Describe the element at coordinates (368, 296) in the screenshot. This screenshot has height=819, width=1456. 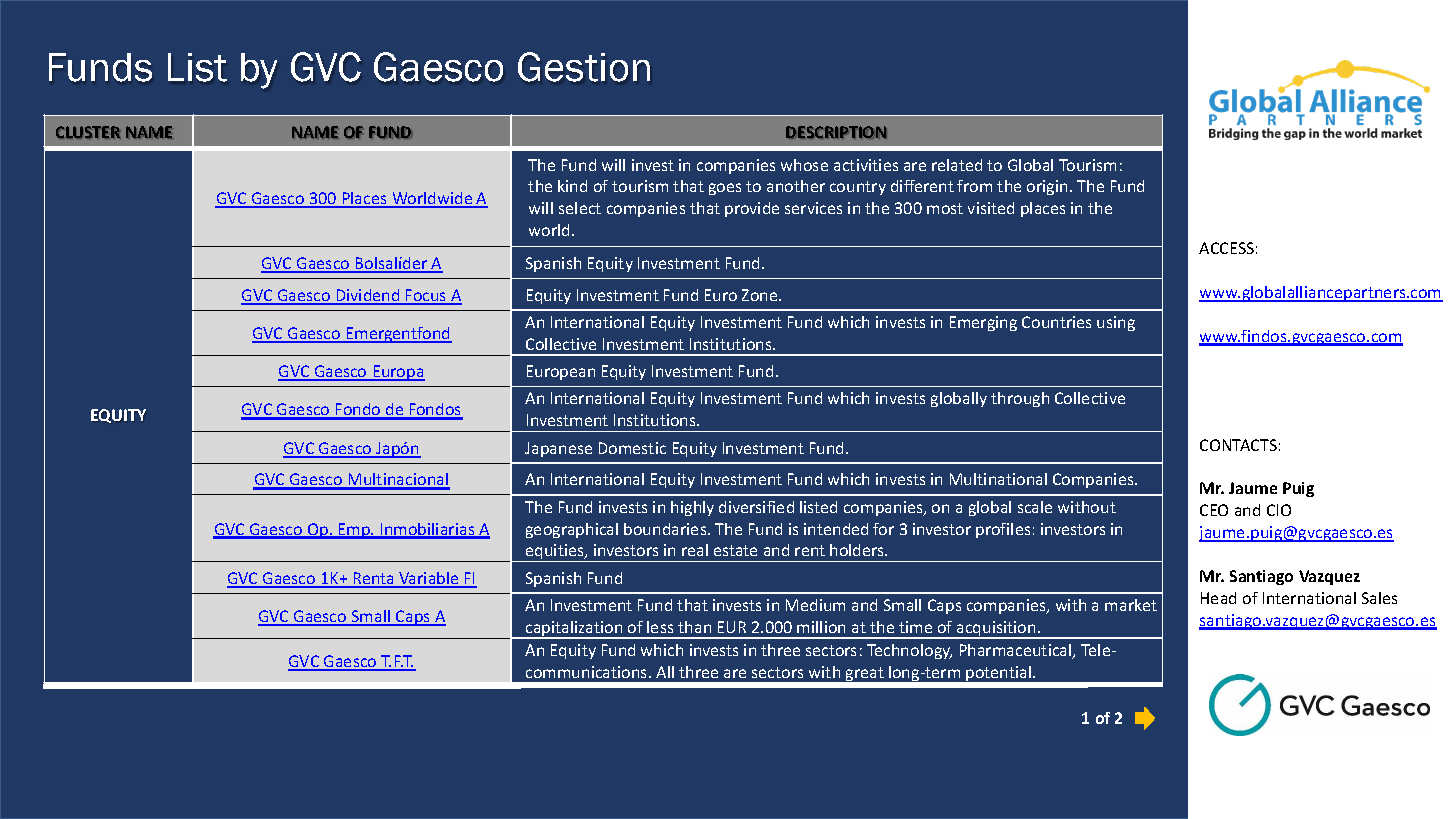
I see `Dividend` at that location.
